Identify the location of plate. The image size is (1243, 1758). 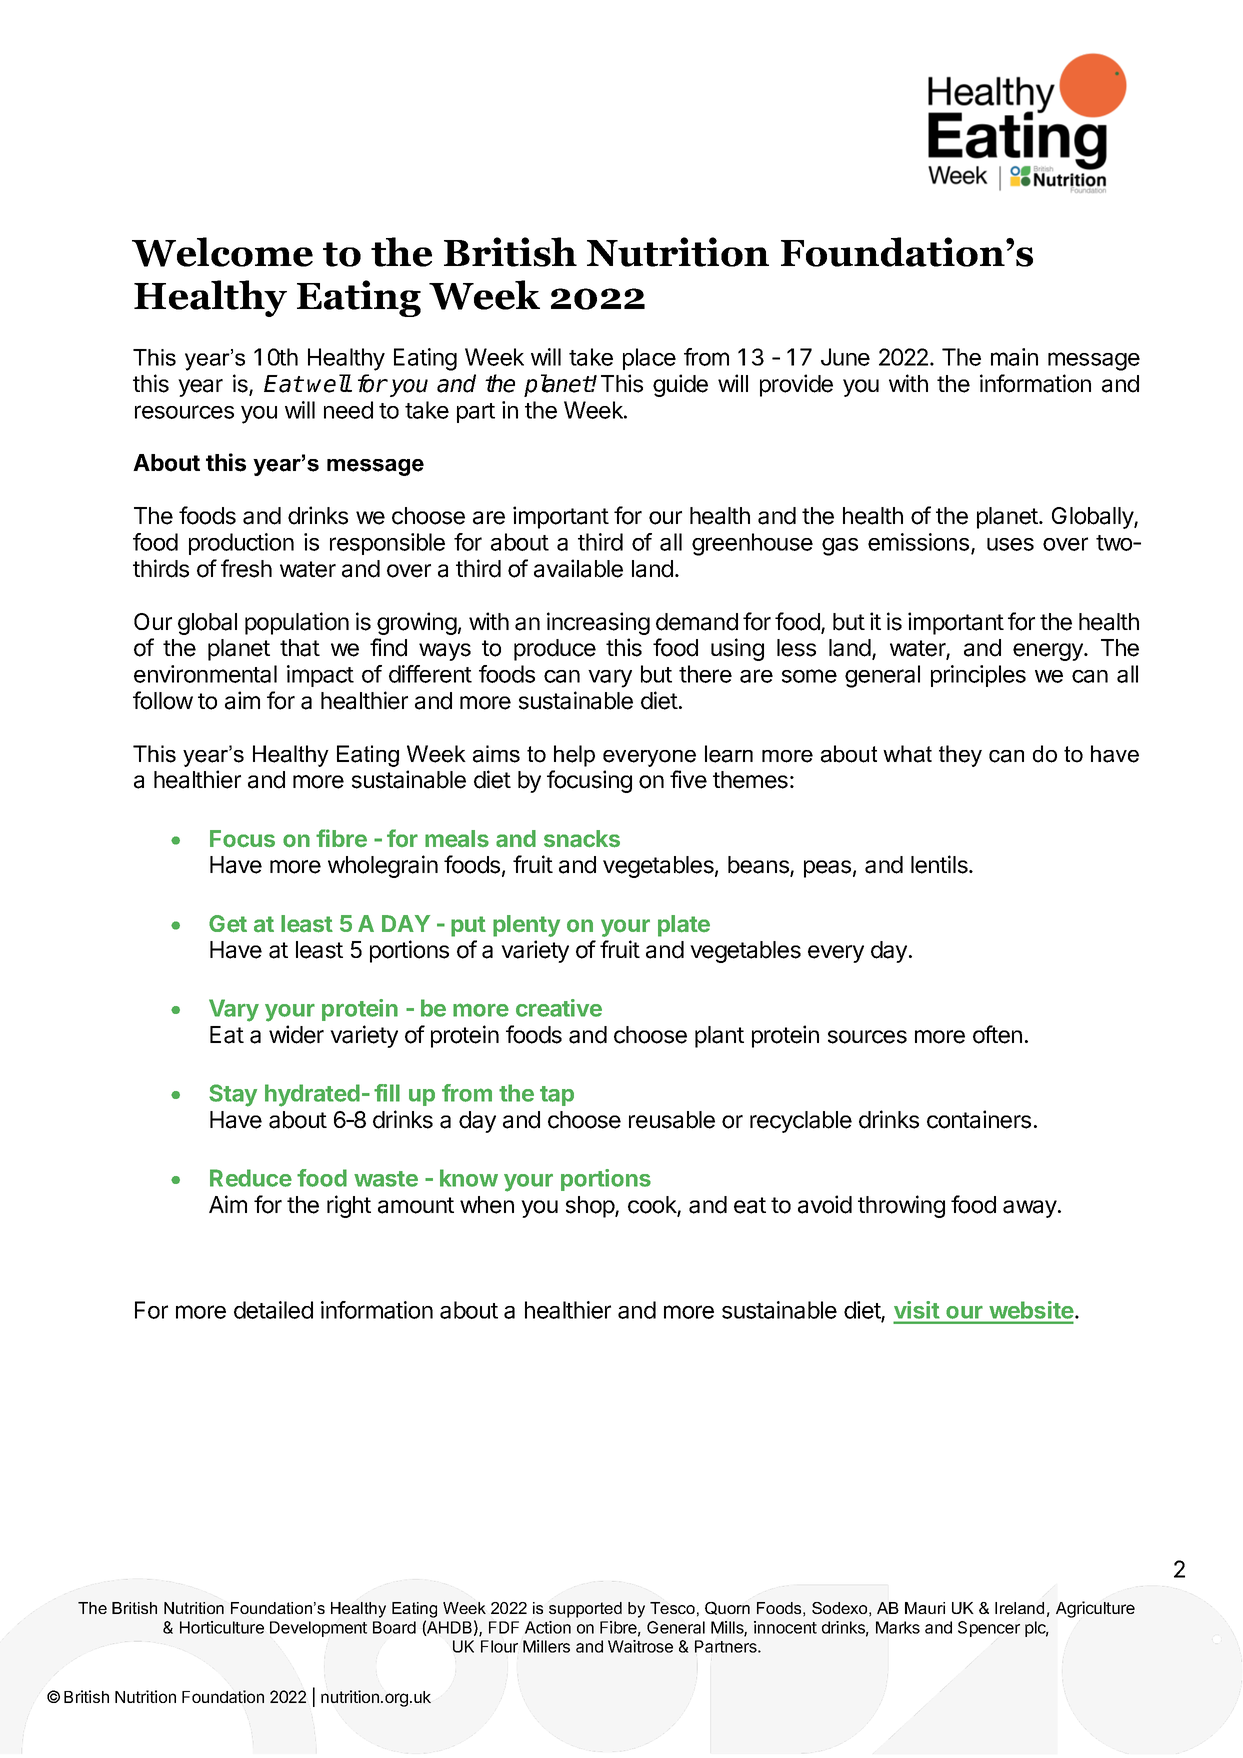
(684, 926).
